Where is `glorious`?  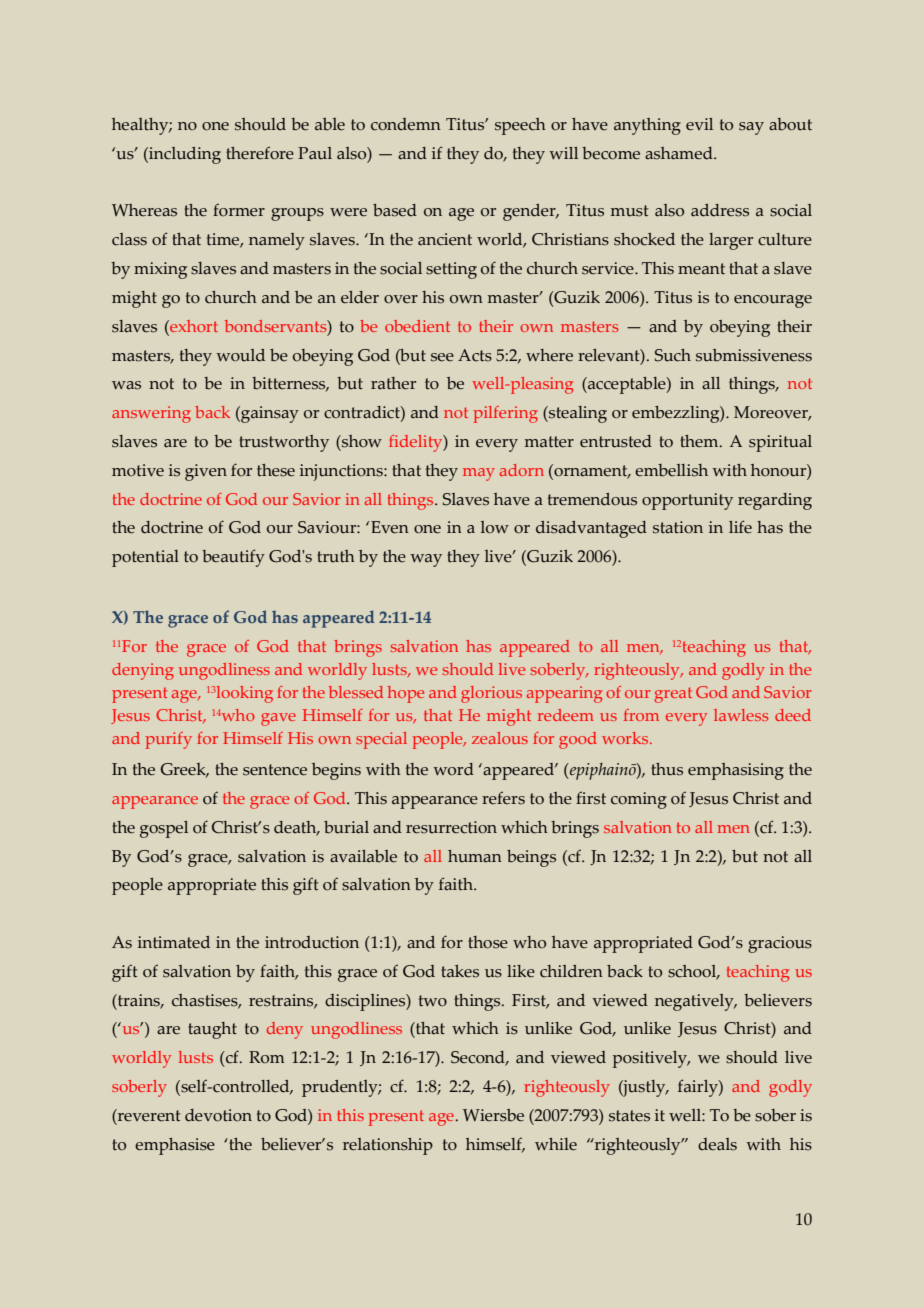
glorious is located at coordinates (491, 694).
